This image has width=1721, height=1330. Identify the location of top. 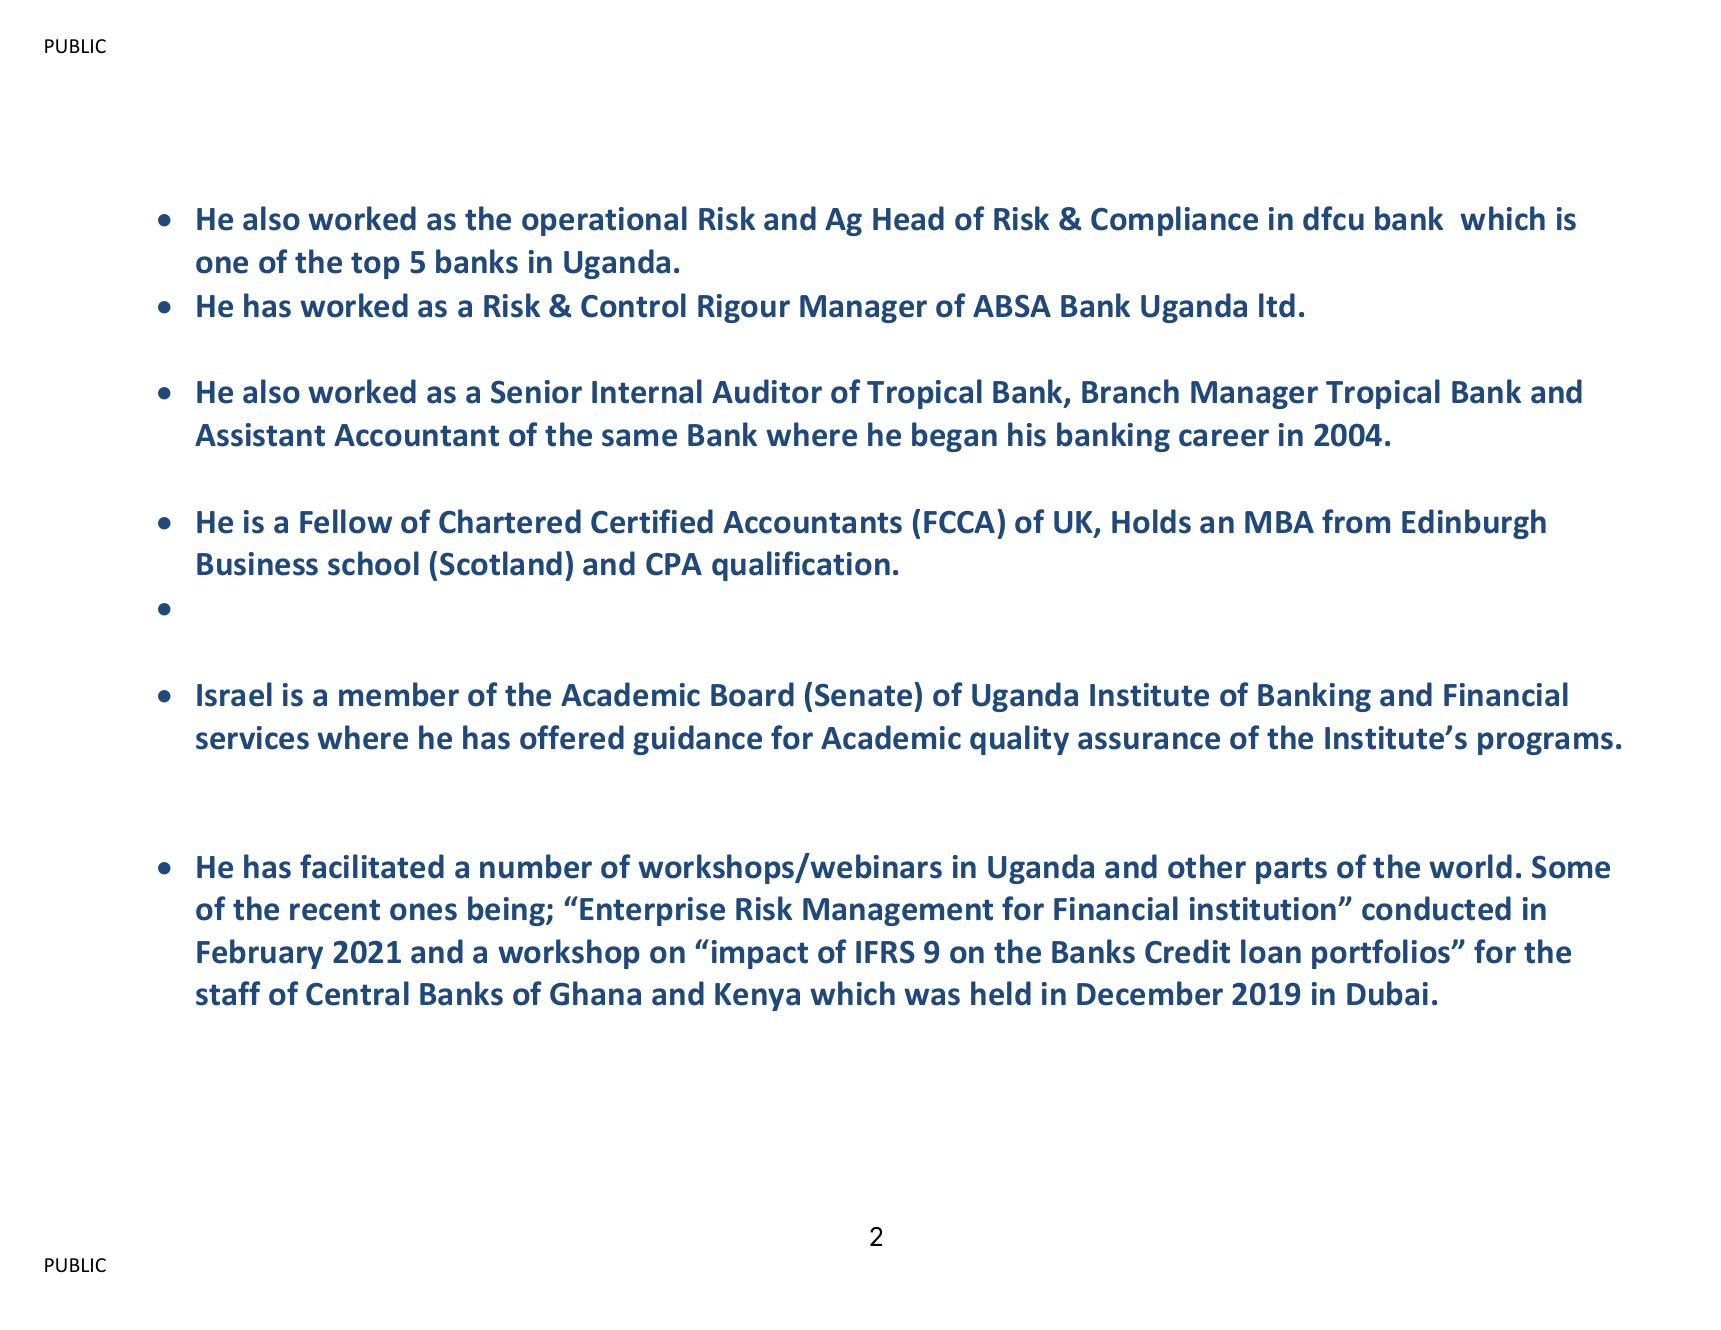
(375, 265).
